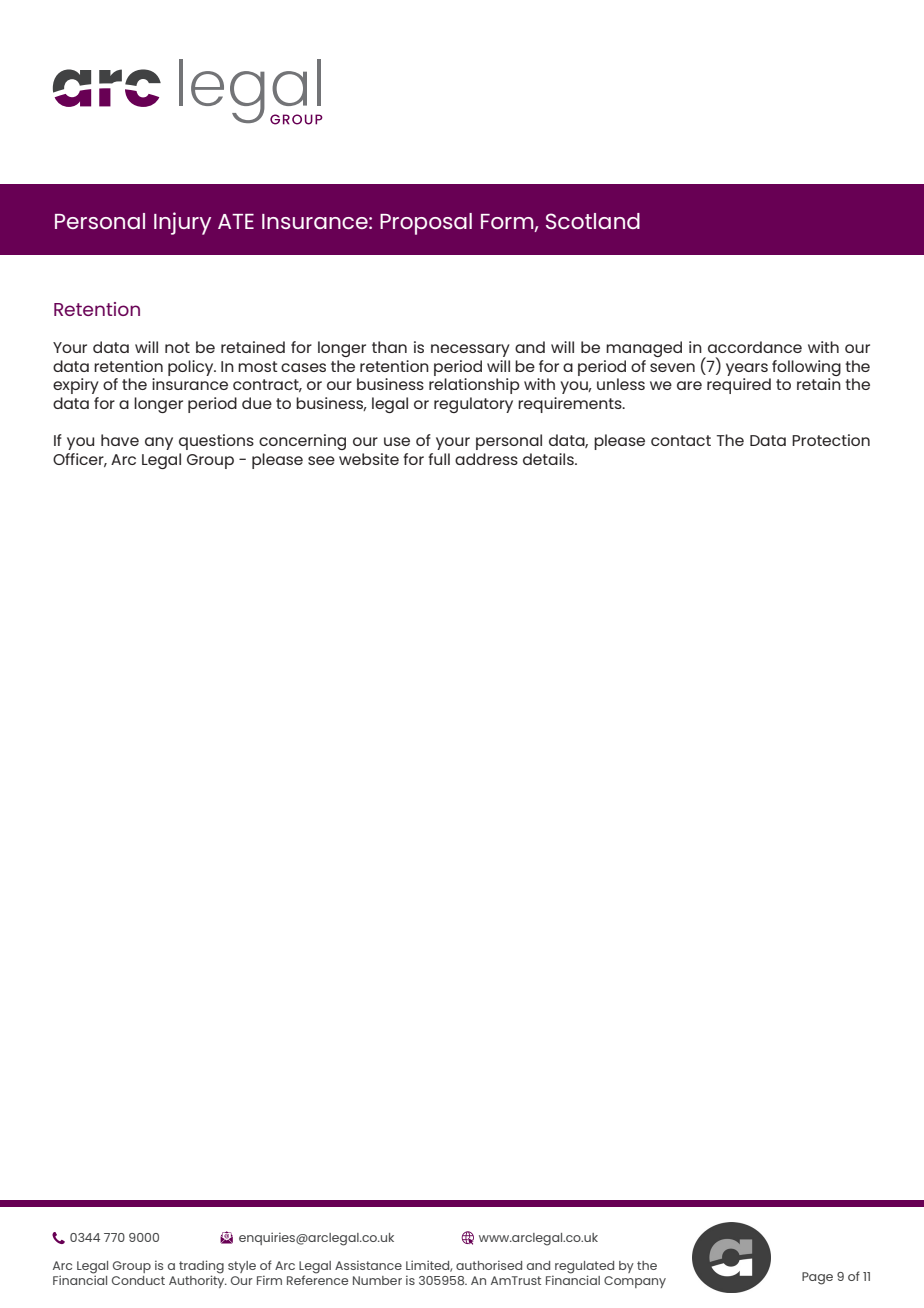 This screenshot has width=924, height=1308. I want to click on Protection, so click(831, 440).
